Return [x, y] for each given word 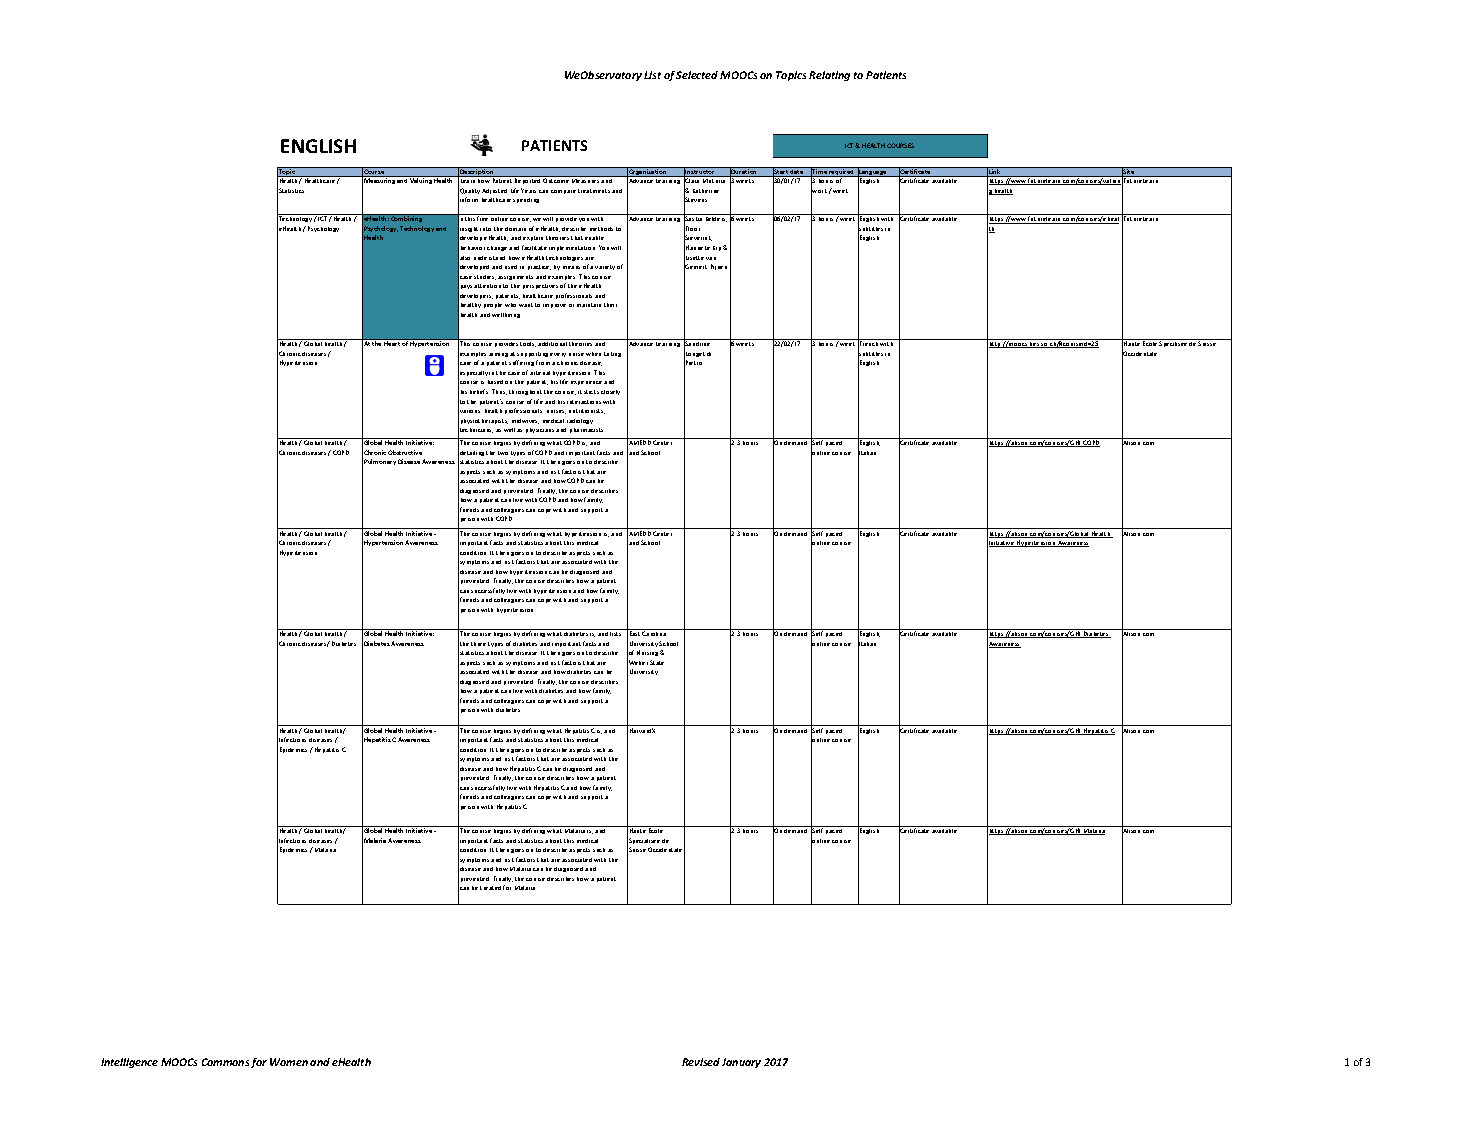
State [657, 662]
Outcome [556, 180]
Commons [225, 1062]
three [478, 644]
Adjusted [494, 191]
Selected [697, 75]
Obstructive [405, 452]
